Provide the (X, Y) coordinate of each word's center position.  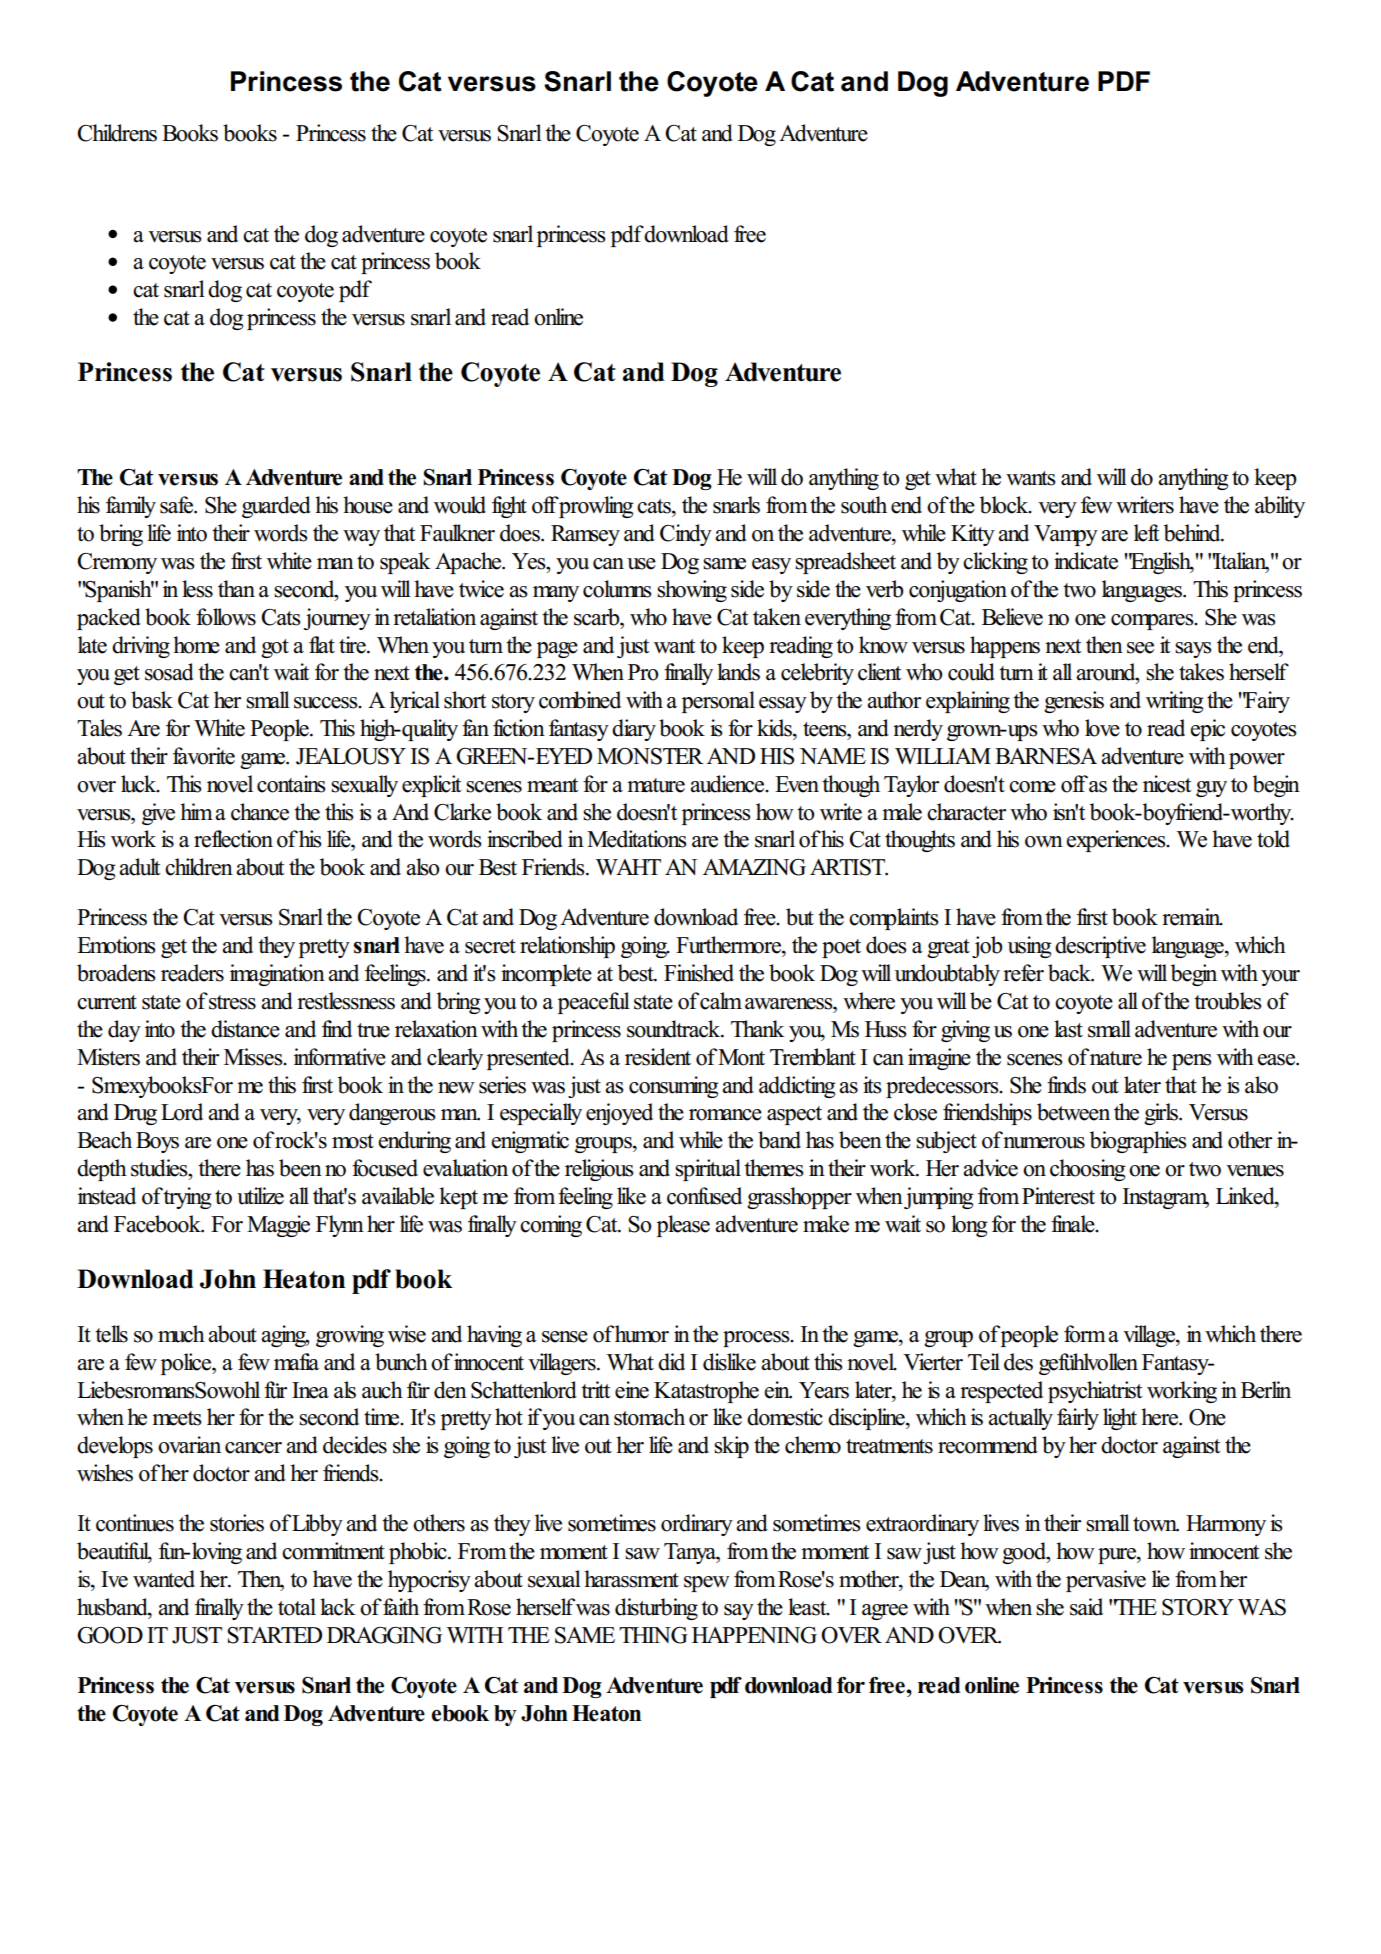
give (158, 814)
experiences (1117, 841)
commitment (333, 1551)
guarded (276, 507)
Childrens (117, 133)
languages (1143, 591)
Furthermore (729, 945)
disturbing (656, 1609)
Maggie (278, 1226)
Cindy (686, 535)
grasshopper (799, 1198)
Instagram (1165, 1198)
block (1005, 505)
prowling (596, 507)
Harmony (1226, 1525)
